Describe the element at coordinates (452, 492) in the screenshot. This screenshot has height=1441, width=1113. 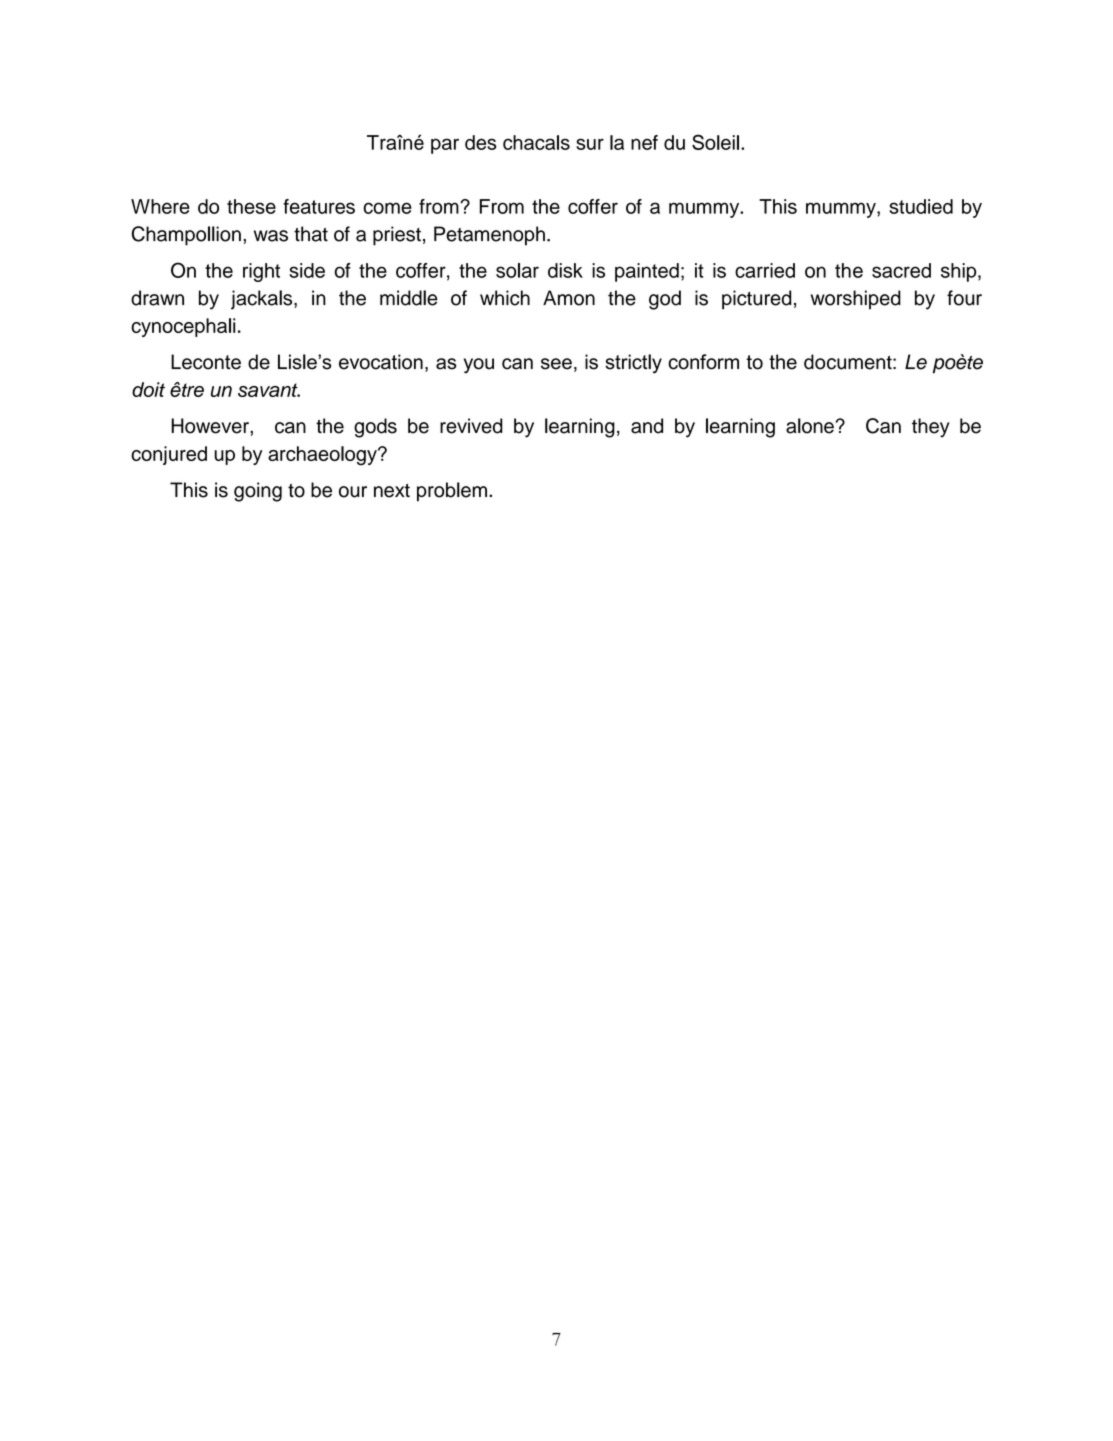
I see `problem` at that location.
